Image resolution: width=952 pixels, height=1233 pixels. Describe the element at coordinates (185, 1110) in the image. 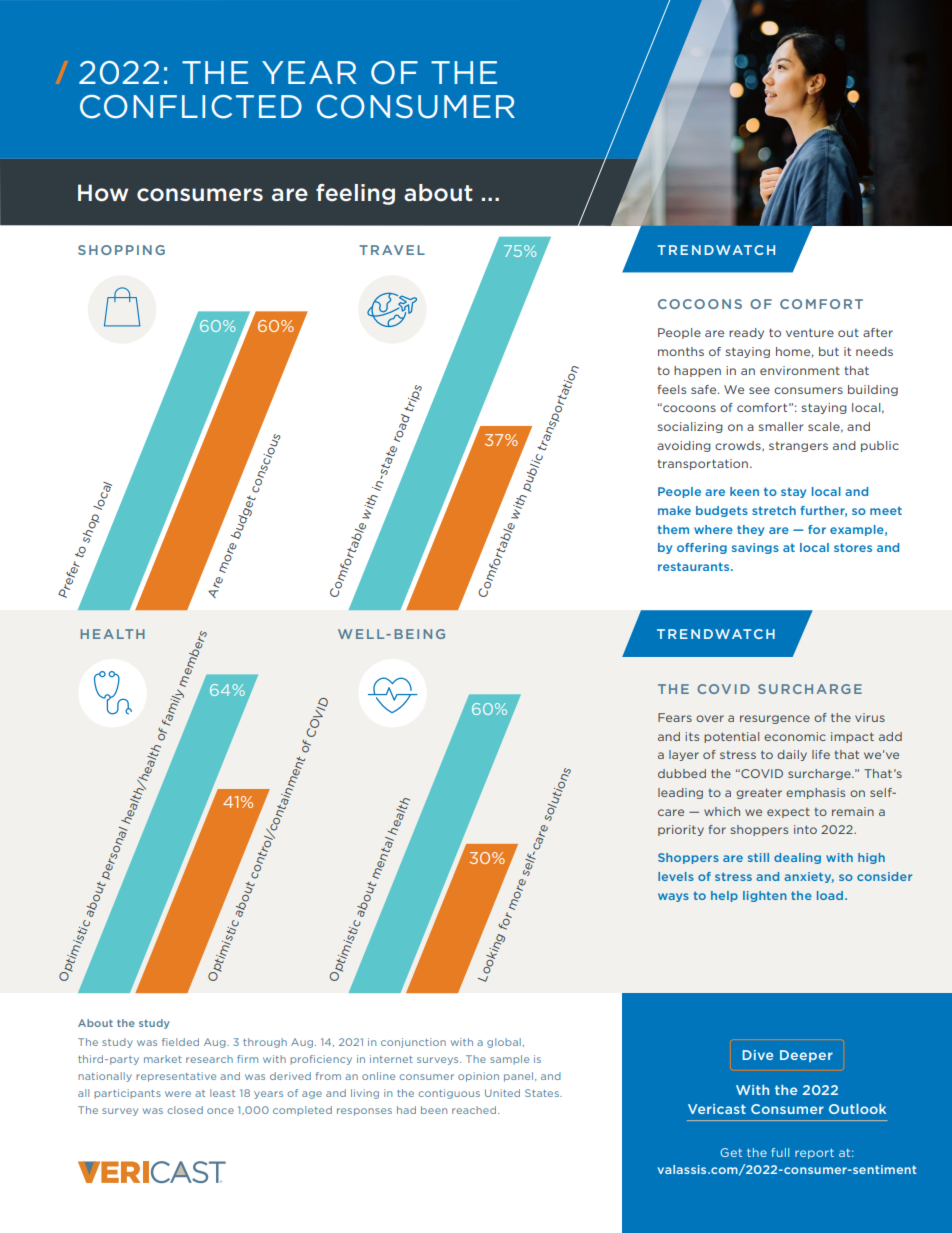

I see `closed` at that location.
